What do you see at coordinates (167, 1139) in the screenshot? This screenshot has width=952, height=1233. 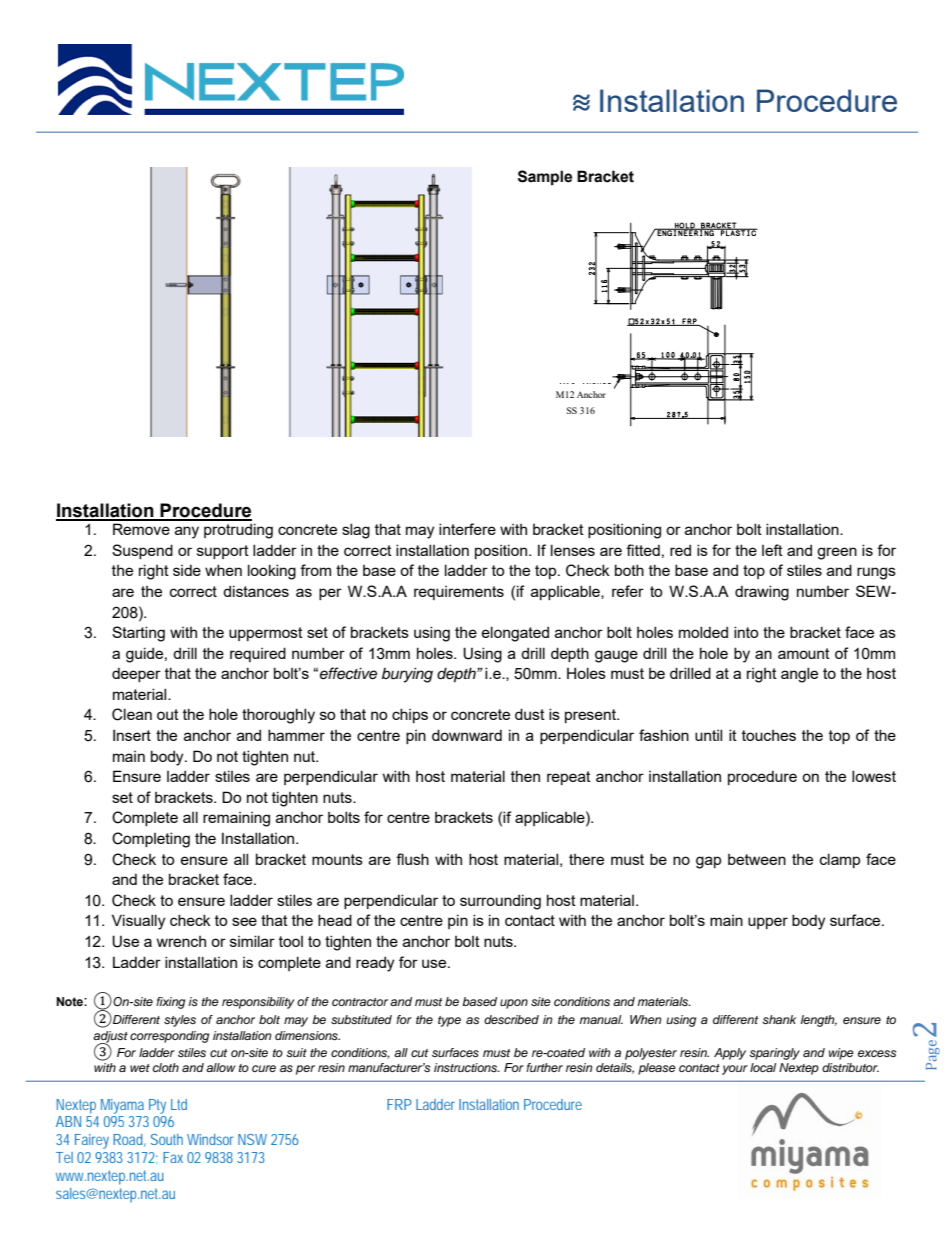 I see `South` at bounding box center [167, 1139].
